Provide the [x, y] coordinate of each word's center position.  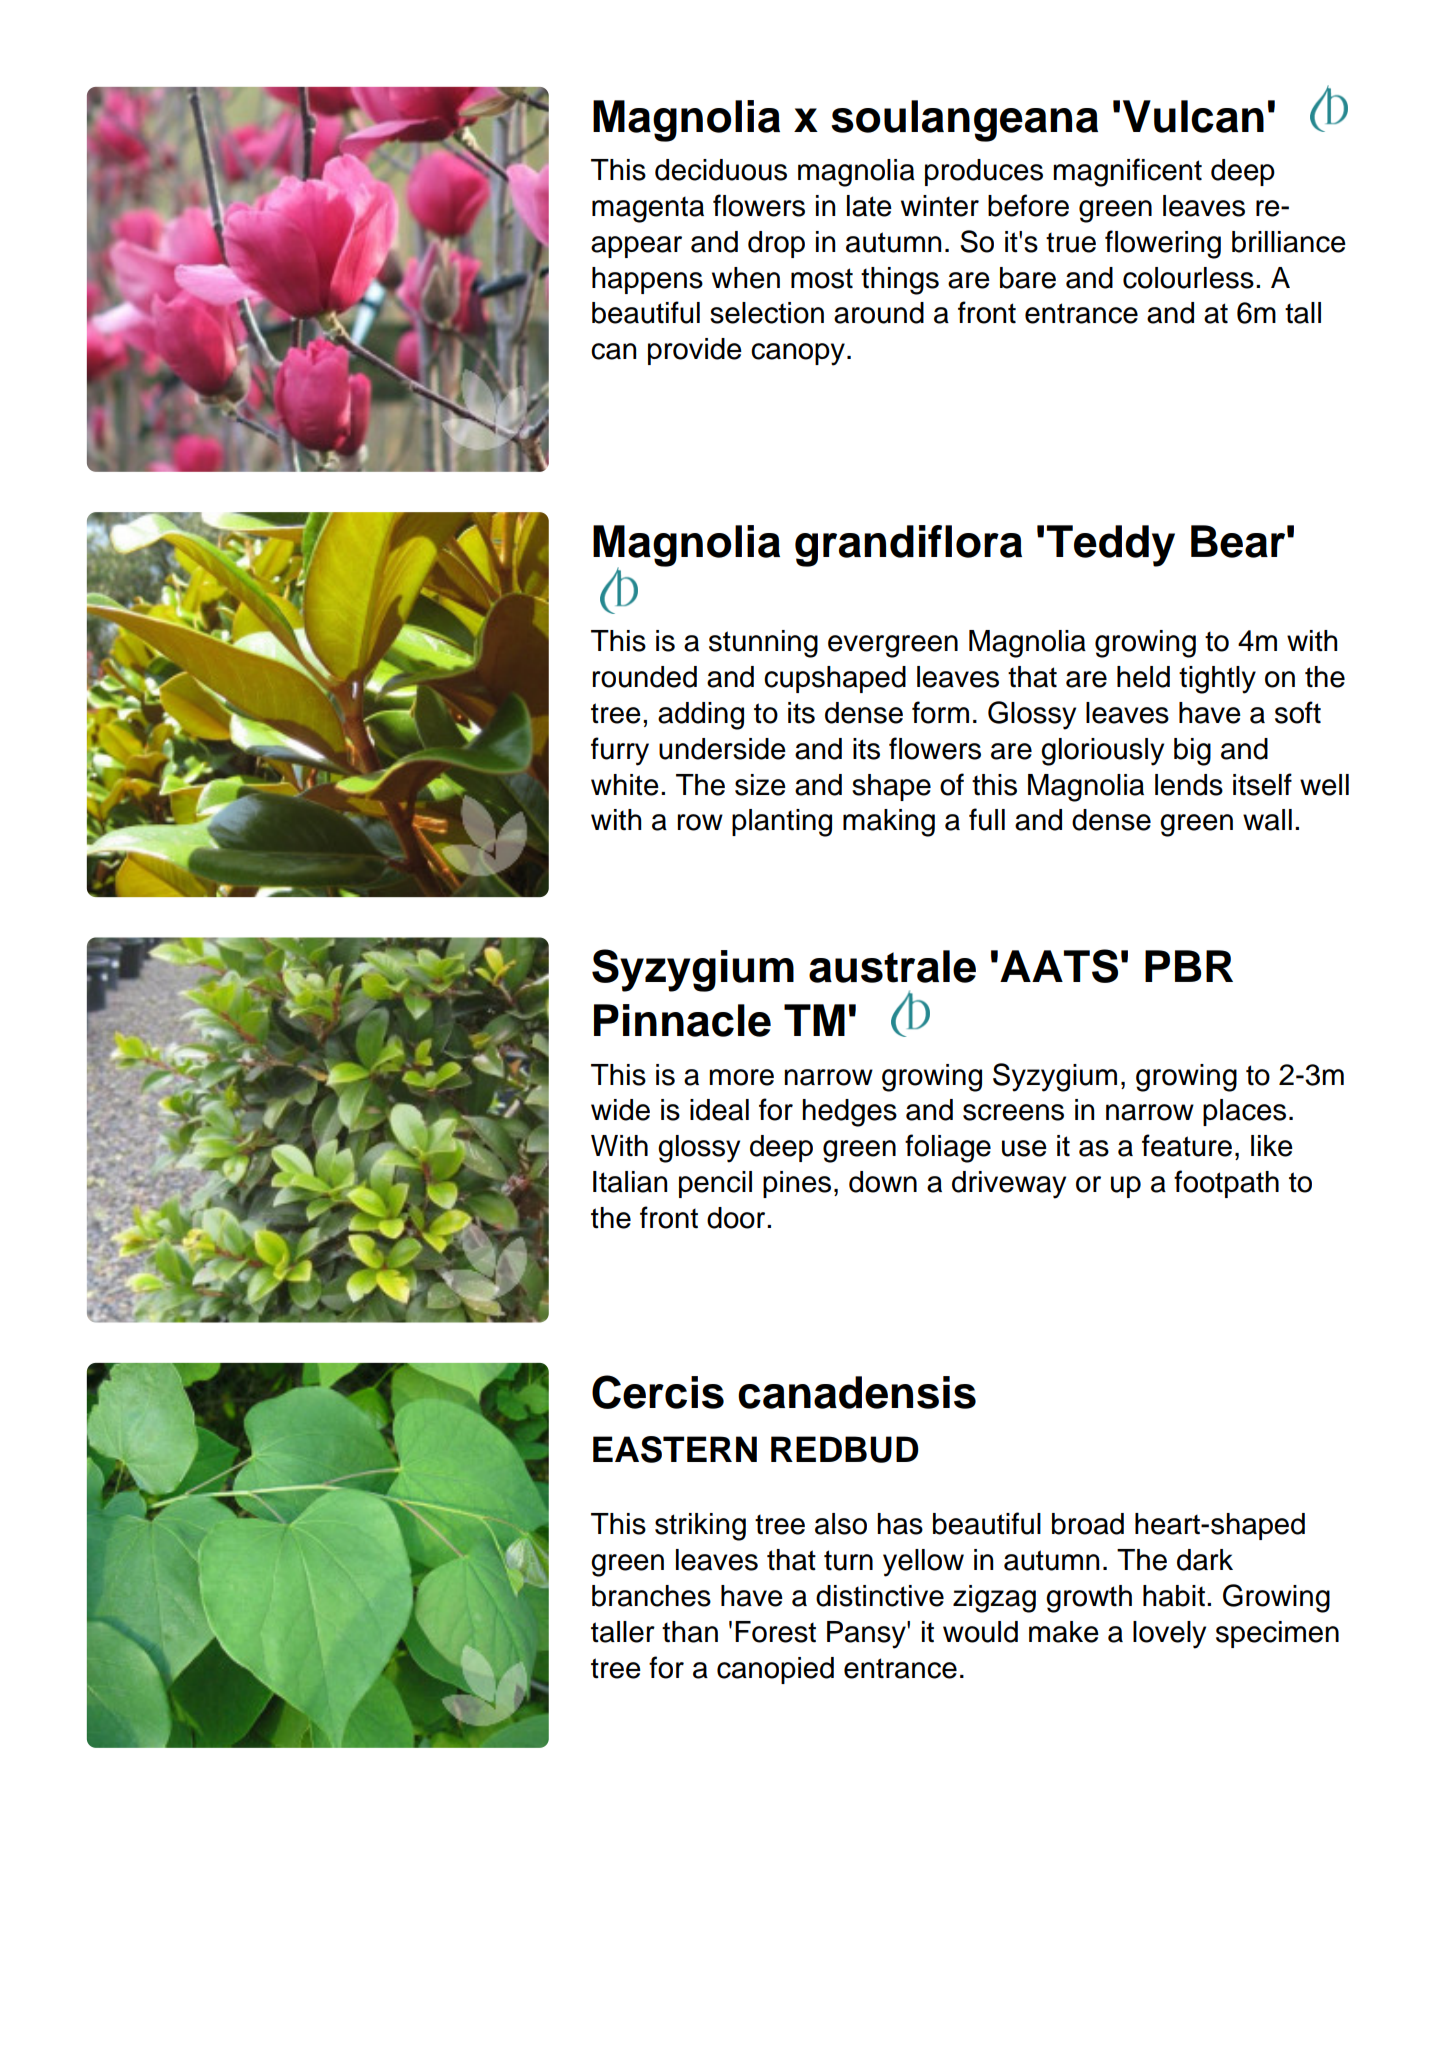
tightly [1217, 680]
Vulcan [1193, 116]
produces [984, 172]
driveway [1009, 1185]
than [690, 1632]
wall [1267, 820]
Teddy [1111, 546]
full [987, 819]
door [737, 1218]
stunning [763, 644]
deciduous [721, 170]
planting [782, 823]
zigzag [994, 1599]
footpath [1226, 1184]
